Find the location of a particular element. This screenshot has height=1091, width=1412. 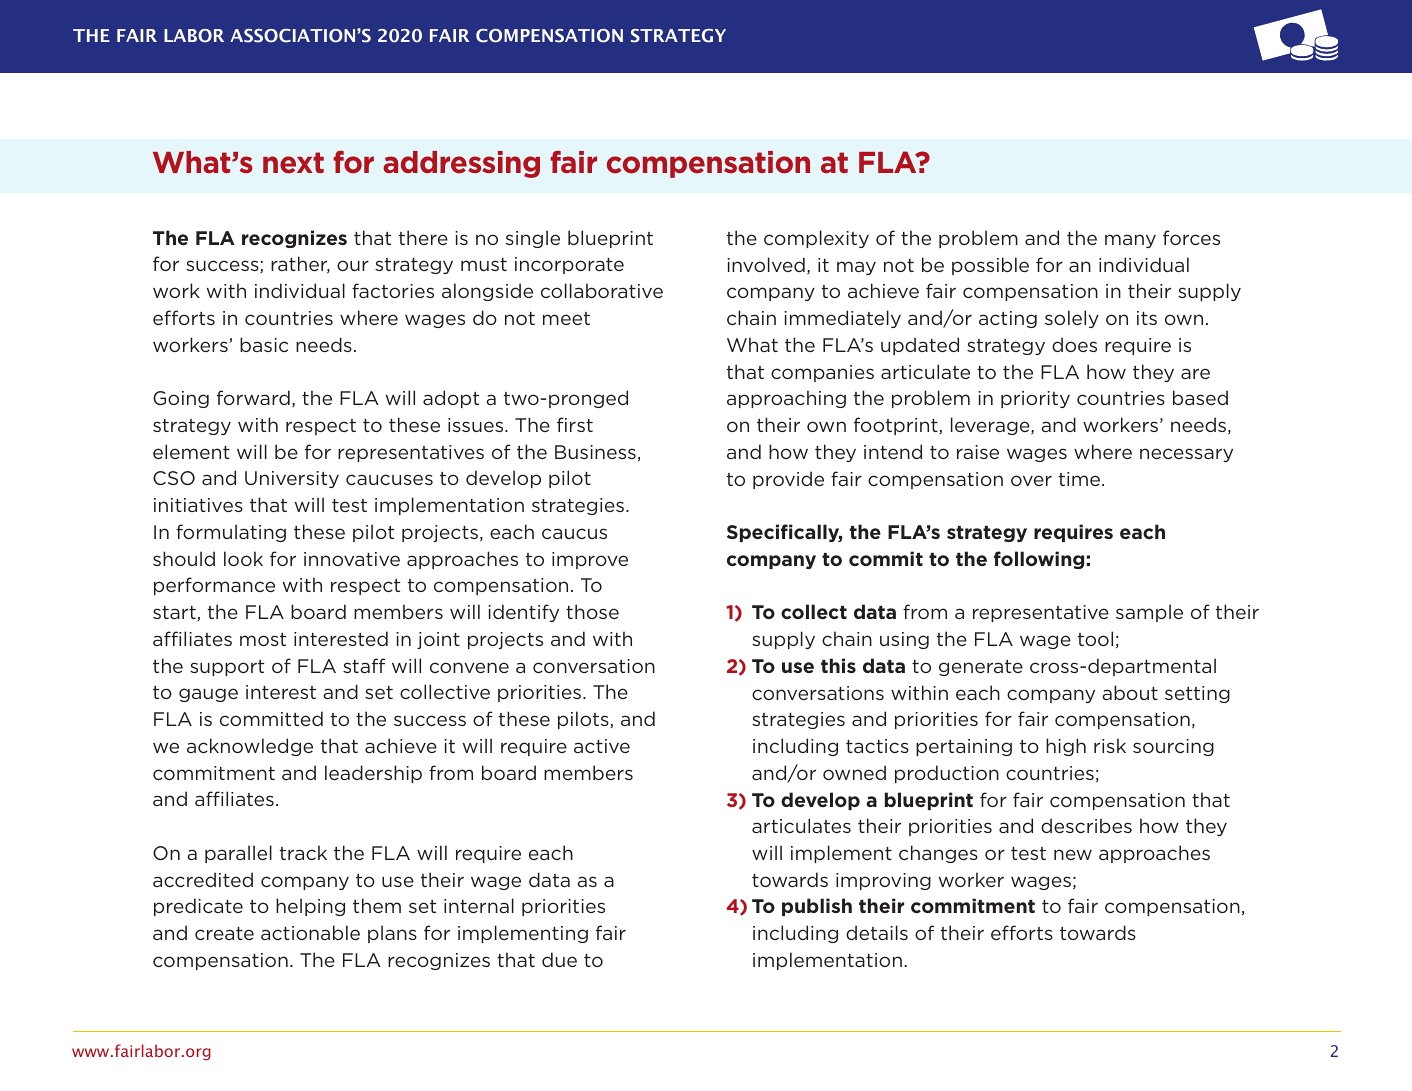

details is located at coordinates (877, 932).
